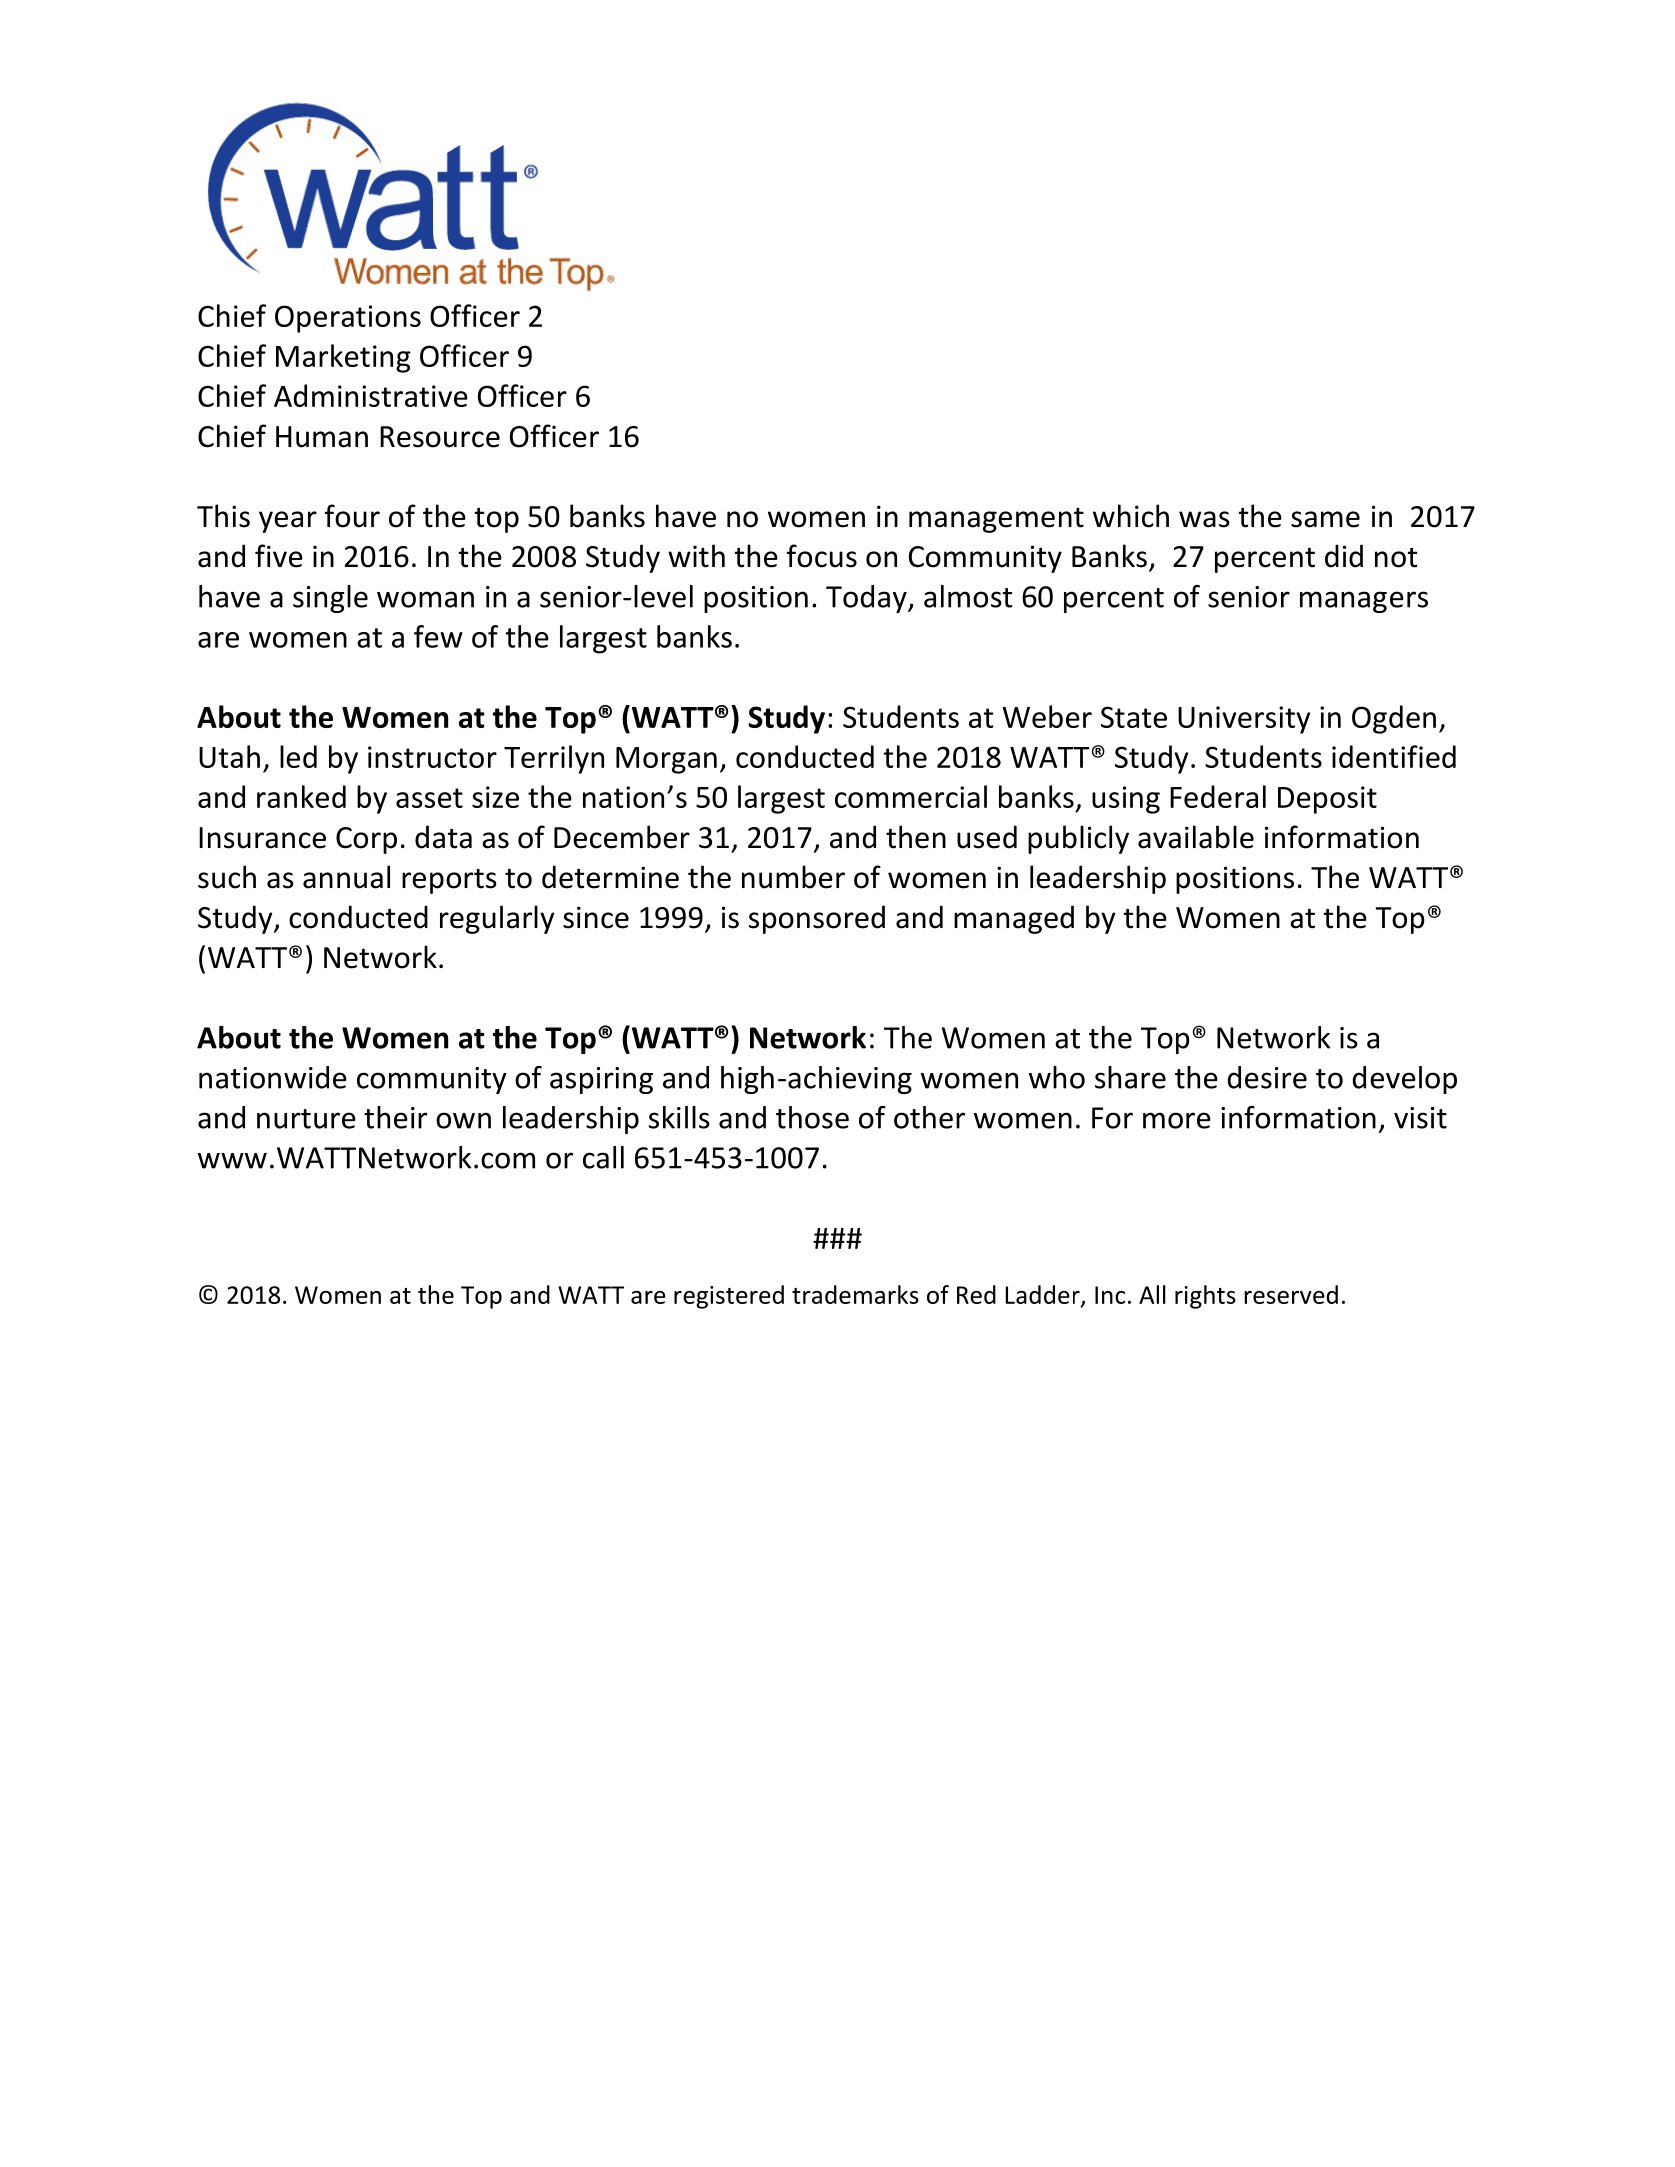  I want to click on sponsored, so click(817, 919).
